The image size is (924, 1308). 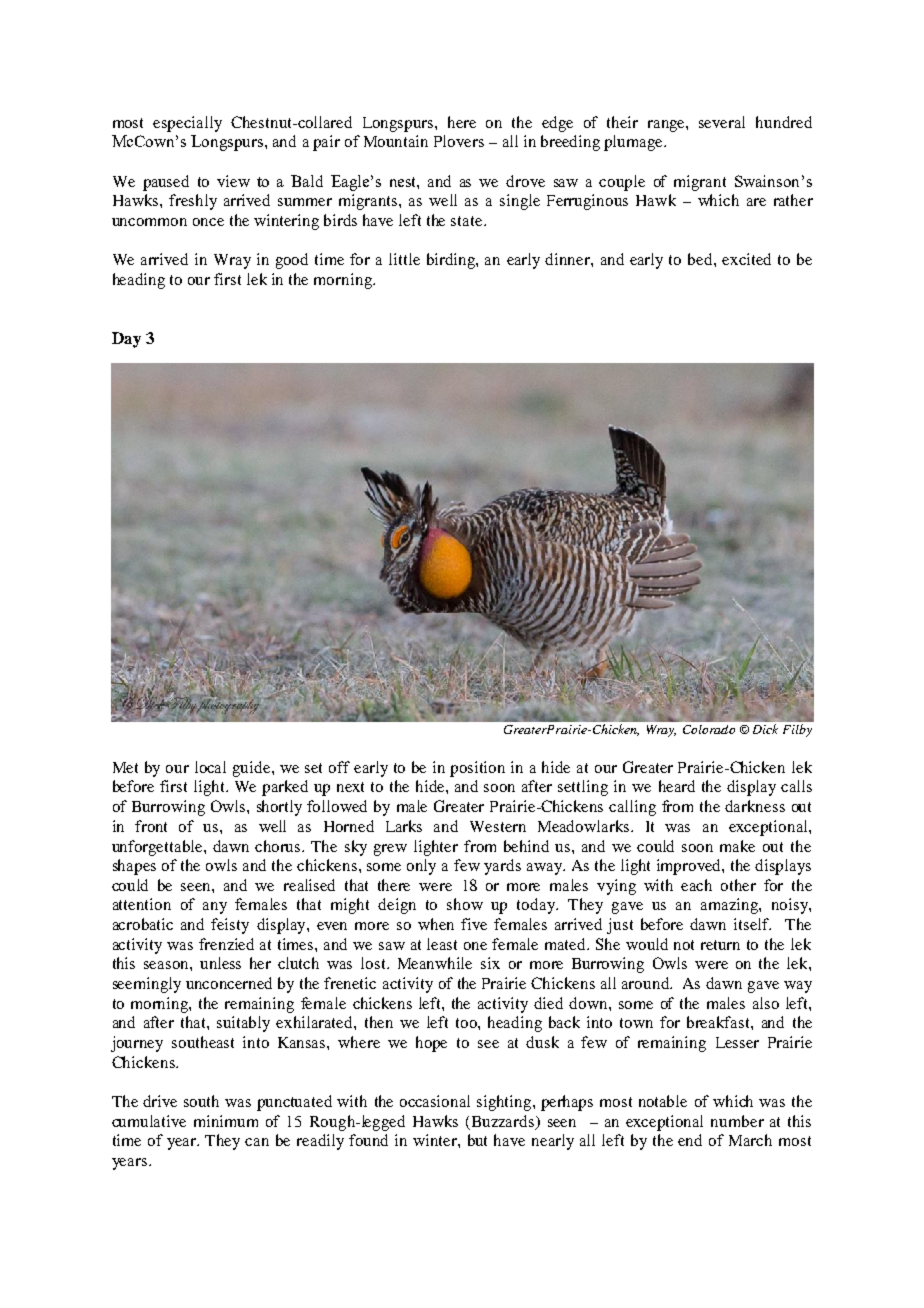 I want to click on bed, so click(x=701, y=259).
